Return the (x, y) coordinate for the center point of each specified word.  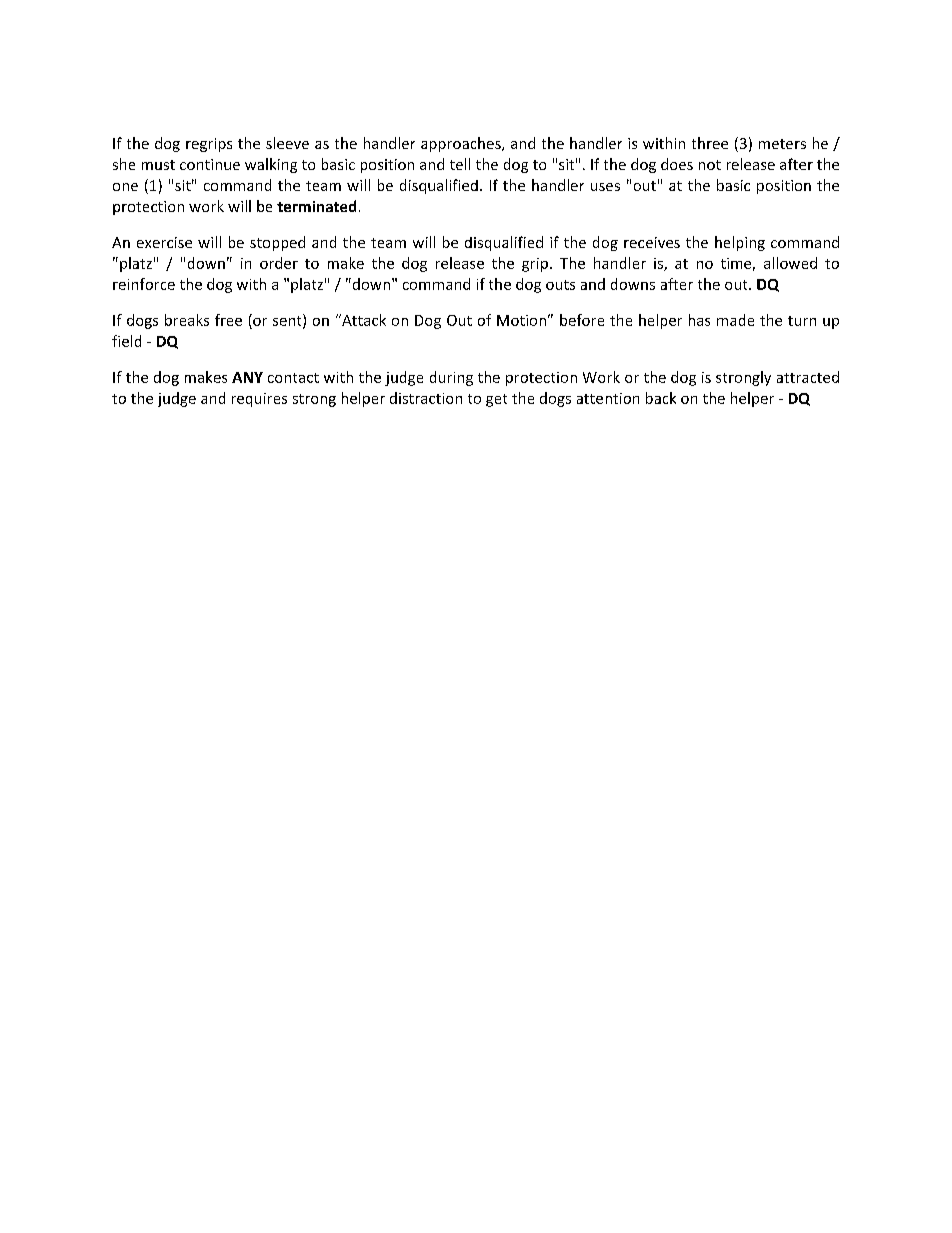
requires (259, 400)
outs (560, 285)
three (710, 143)
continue (210, 164)
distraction (426, 398)
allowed (790, 263)
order (279, 263)
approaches (462, 144)
